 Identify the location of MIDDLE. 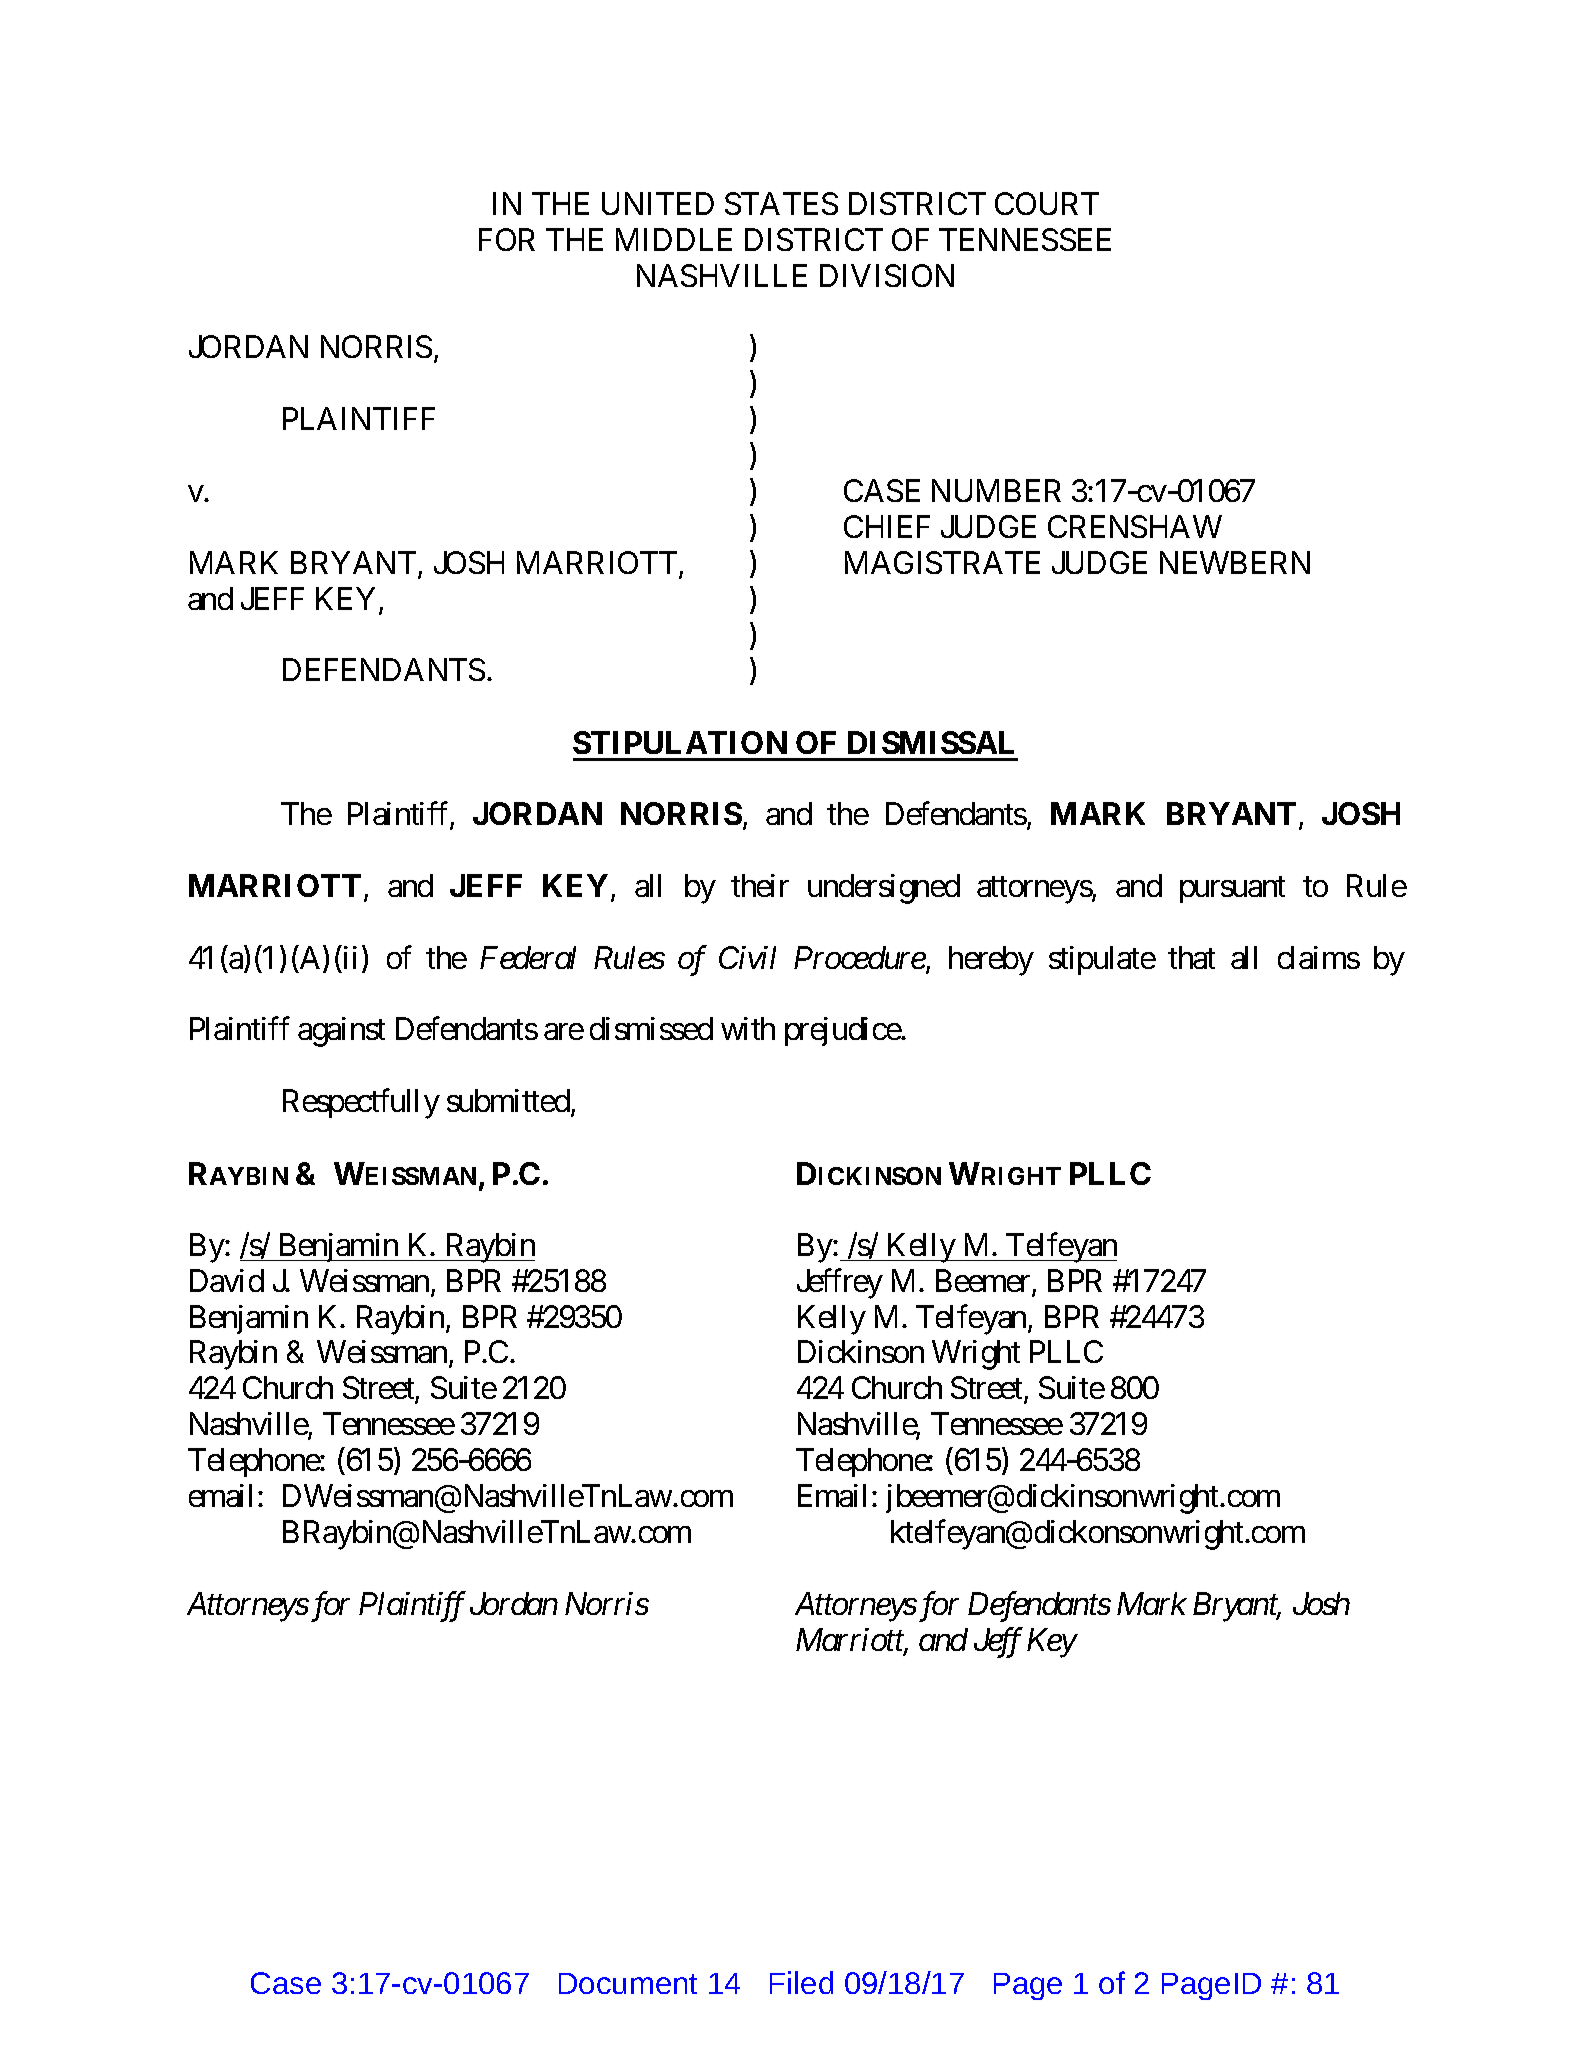
(674, 239).
